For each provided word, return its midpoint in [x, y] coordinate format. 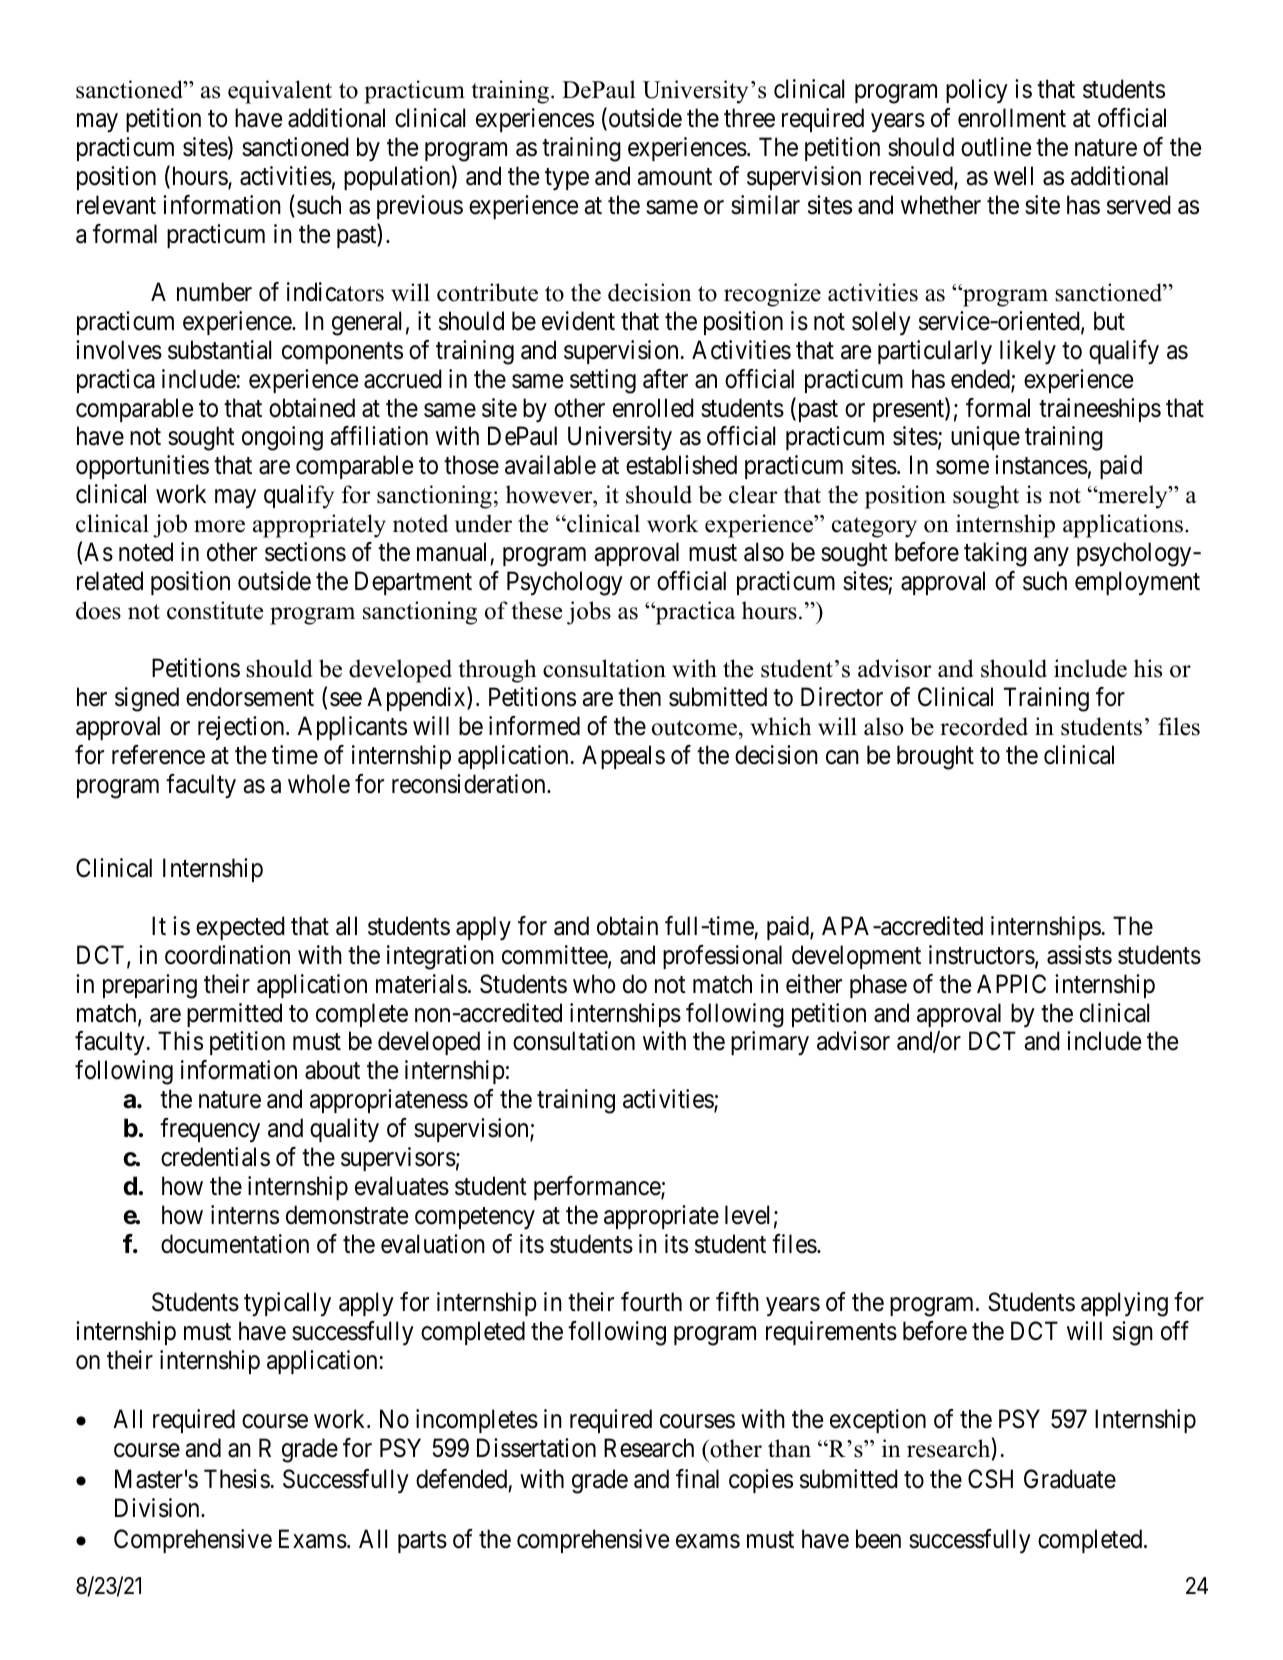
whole [319, 784]
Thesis [237, 1479]
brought [935, 757]
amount [674, 177]
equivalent [280, 92]
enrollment [1012, 118]
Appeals [623, 757]
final [697, 1479]
